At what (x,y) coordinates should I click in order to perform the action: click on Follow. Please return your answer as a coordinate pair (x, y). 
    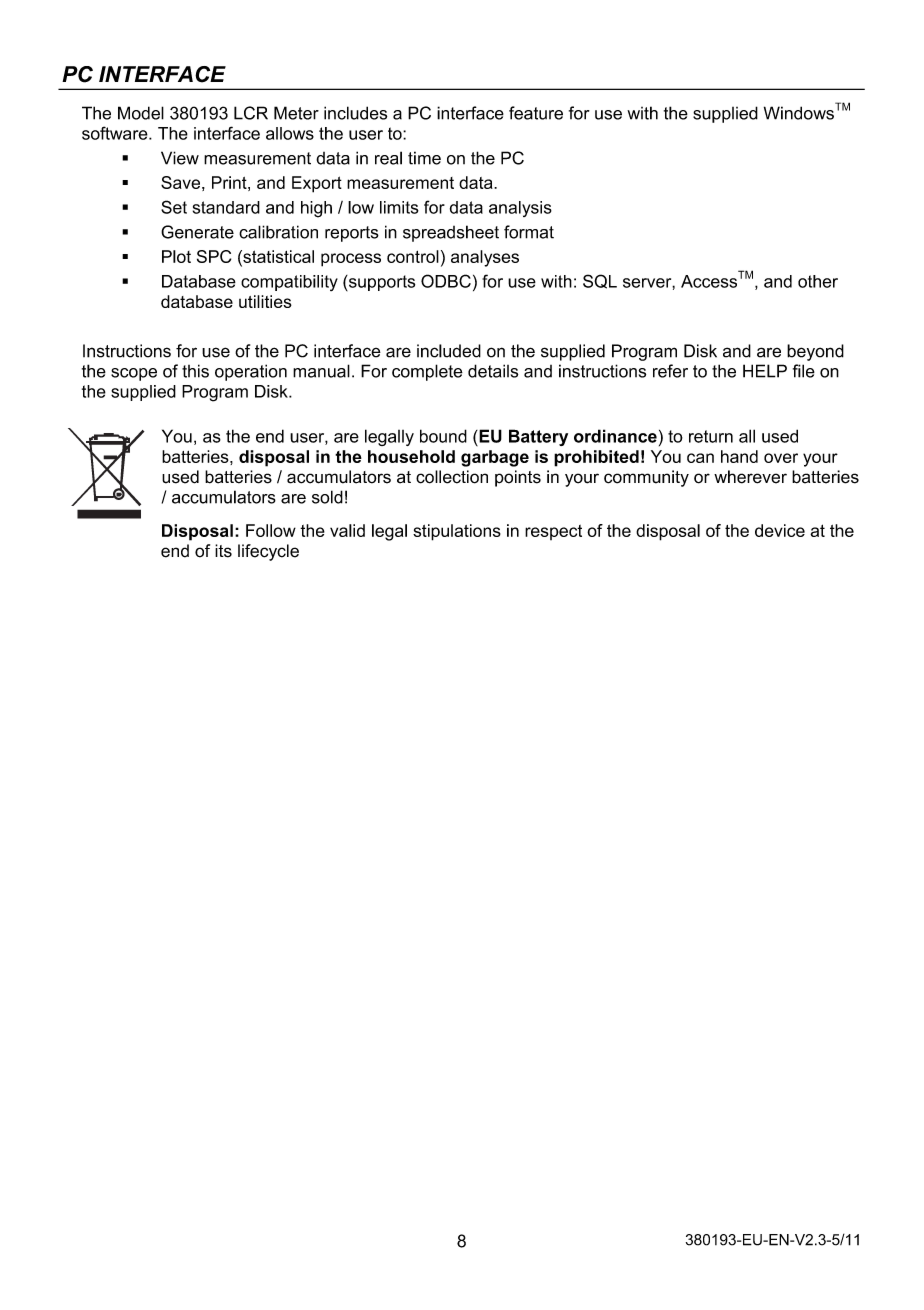
    Looking at the image, I should click on (271, 530).
